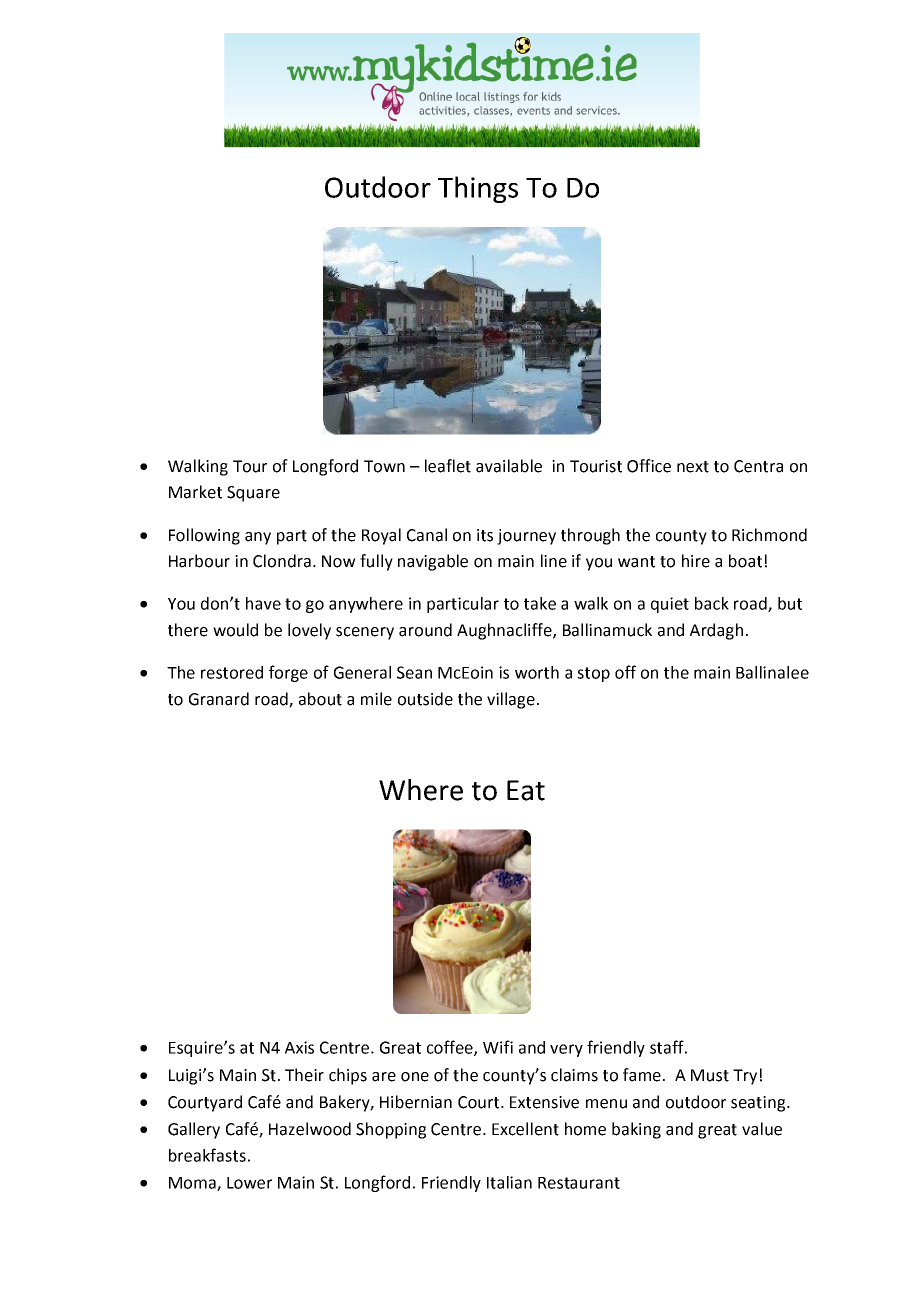 This image has width=924, height=1308. What do you see at coordinates (696, 561) in the image?
I see `hire` at bounding box center [696, 561].
